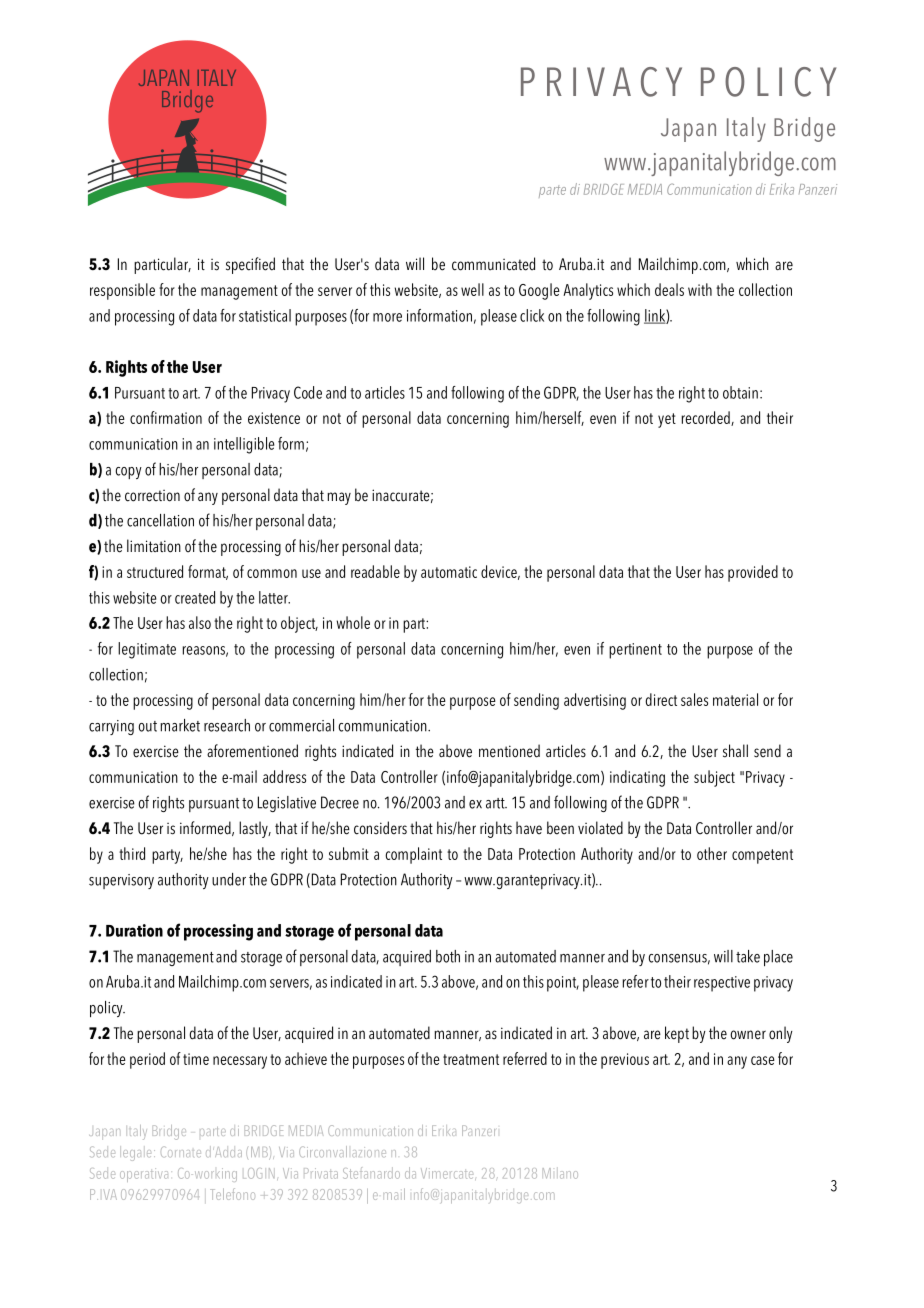  What do you see at coordinates (560, 1173) in the screenshot?
I see `Milano` at bounding box center [560, 1173].
